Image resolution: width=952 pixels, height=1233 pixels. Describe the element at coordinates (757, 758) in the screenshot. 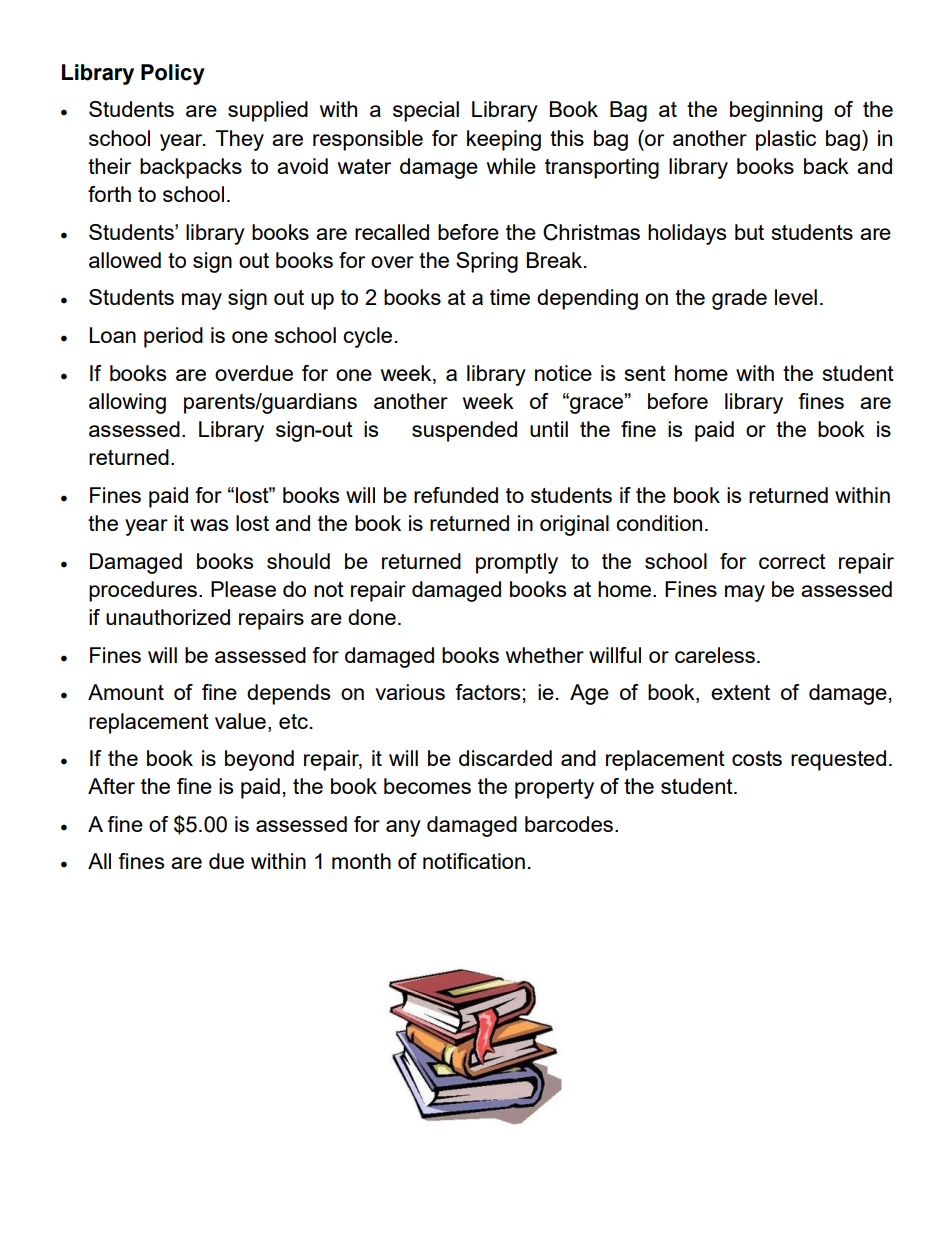

I see `costs` at that location.
